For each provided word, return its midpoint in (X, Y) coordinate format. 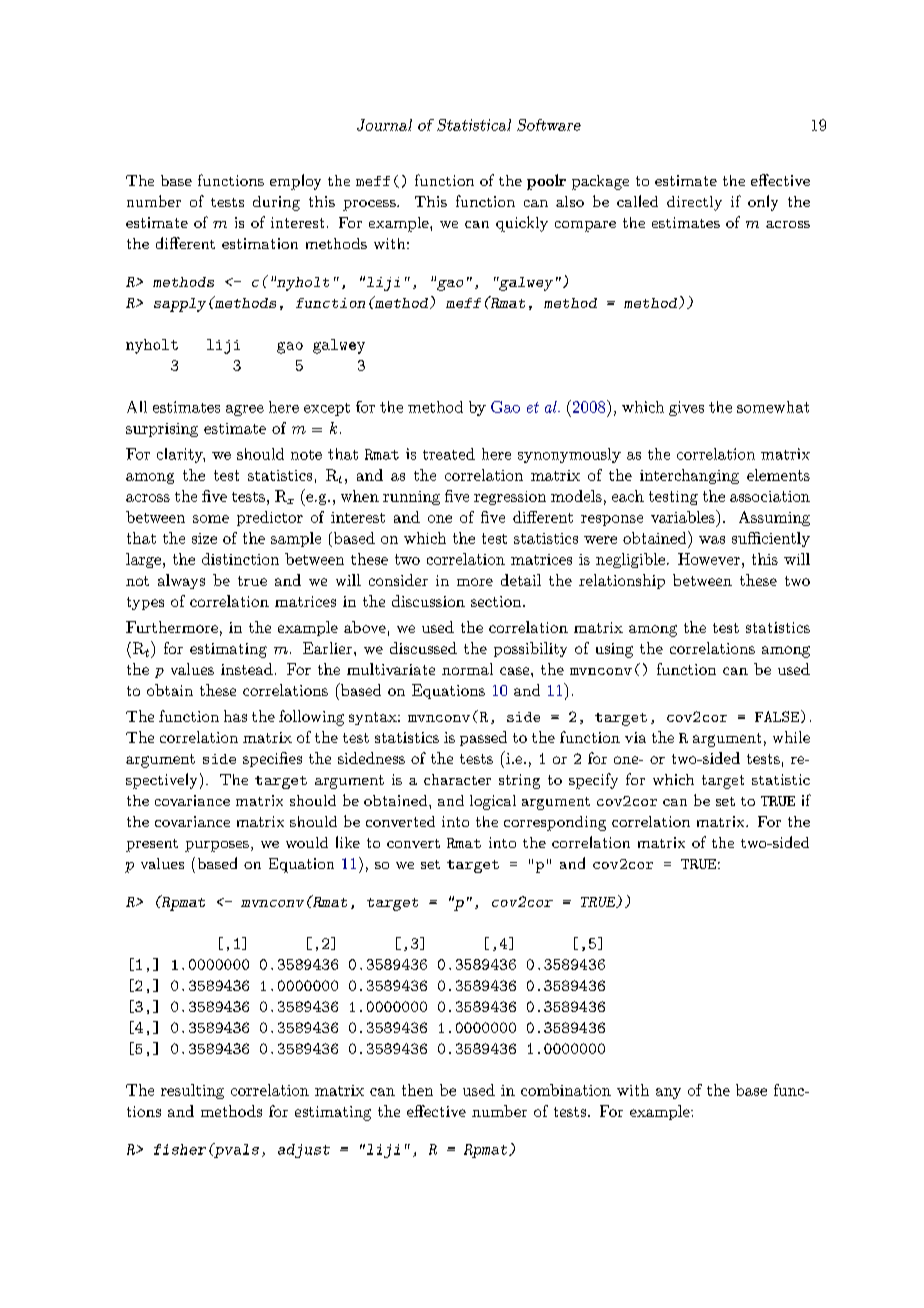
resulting (192, 1091)
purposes (217, 846)
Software (549, 125)
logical (493, 802)
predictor (270, 518)
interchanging (689, 476)
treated (449, 454)
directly (694, 203)
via (635, 737)
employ (295, 182)
